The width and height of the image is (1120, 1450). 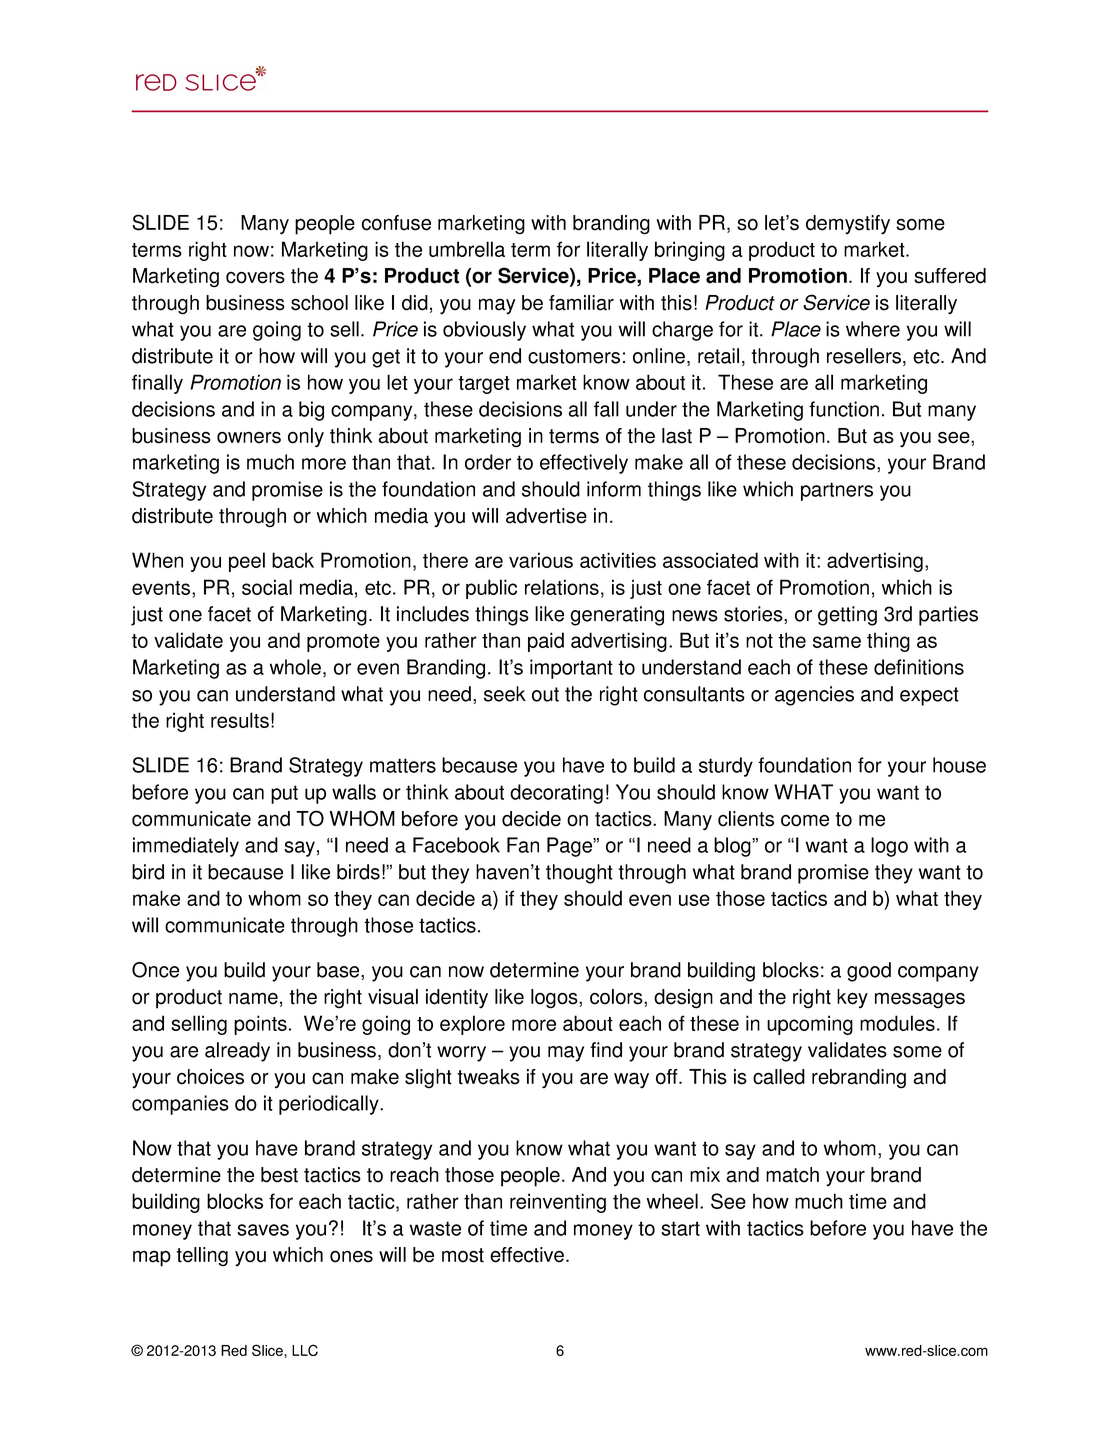 What do you see at coordinates (253, 998) in the image?
I see `name` at bounding box center [253, 998].
